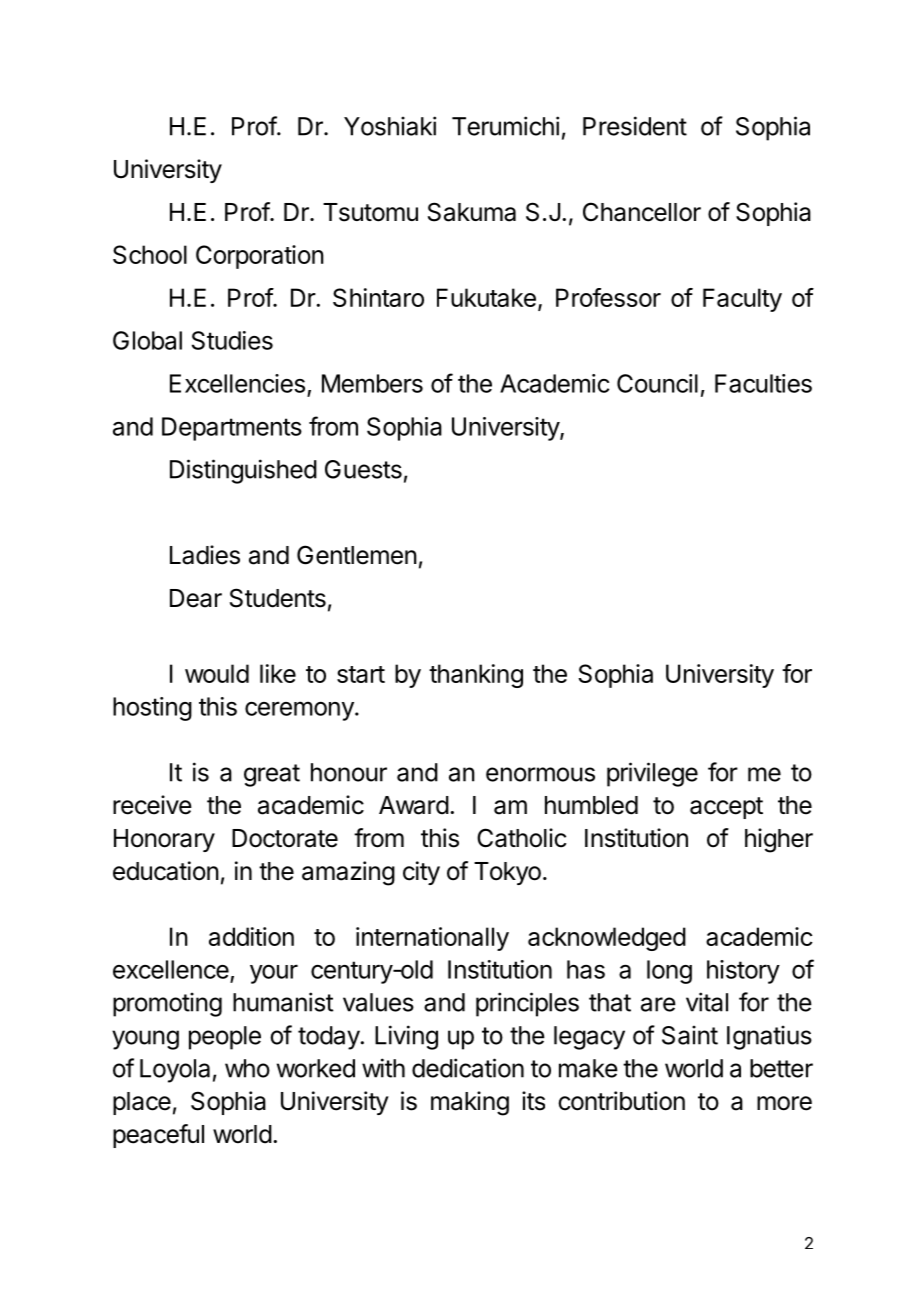 This document has height=1308, width=924. I want to click on Departments, so click(232, 429).
